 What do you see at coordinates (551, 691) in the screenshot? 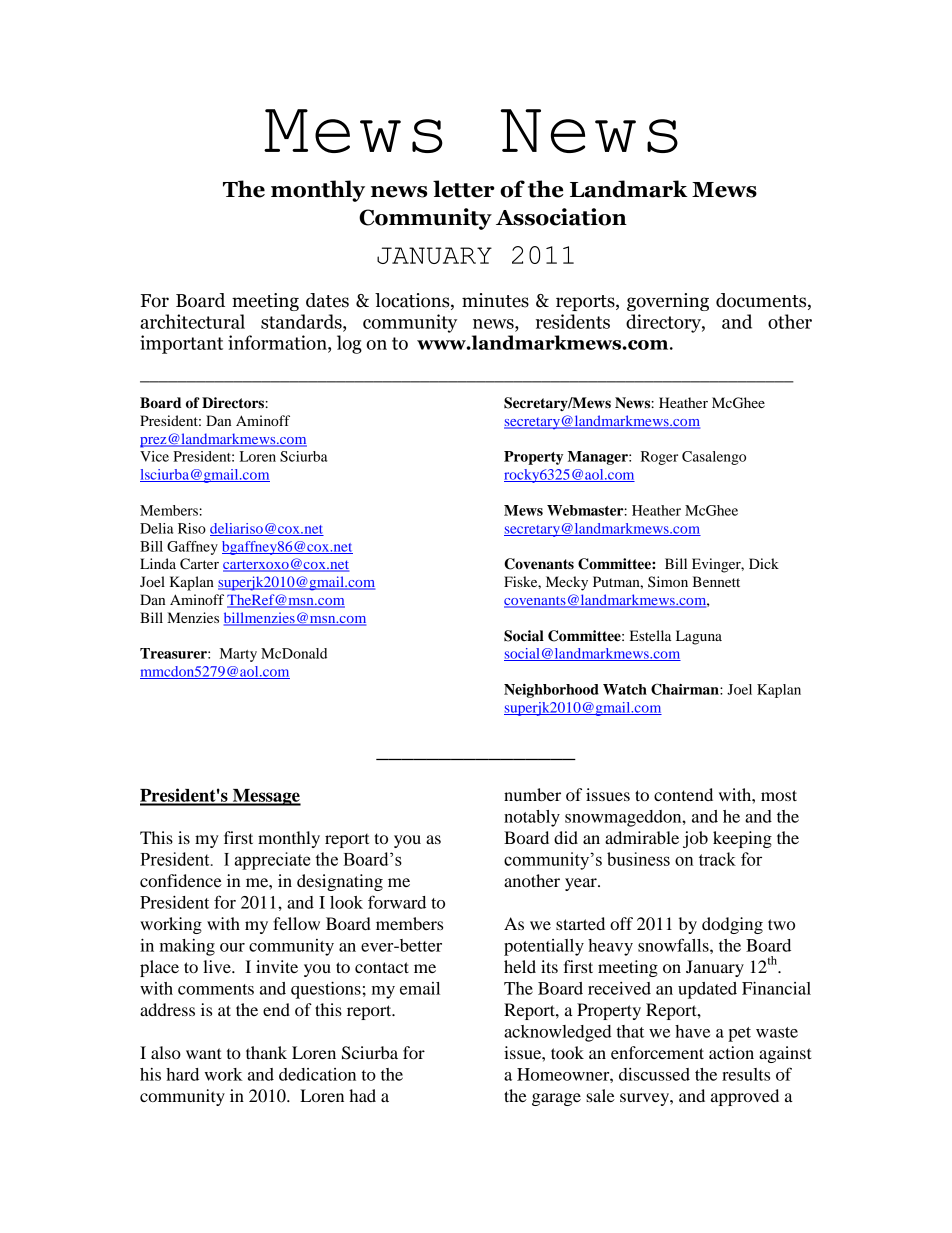
I see `Neighborhood` at bounding box center [551, 691].
